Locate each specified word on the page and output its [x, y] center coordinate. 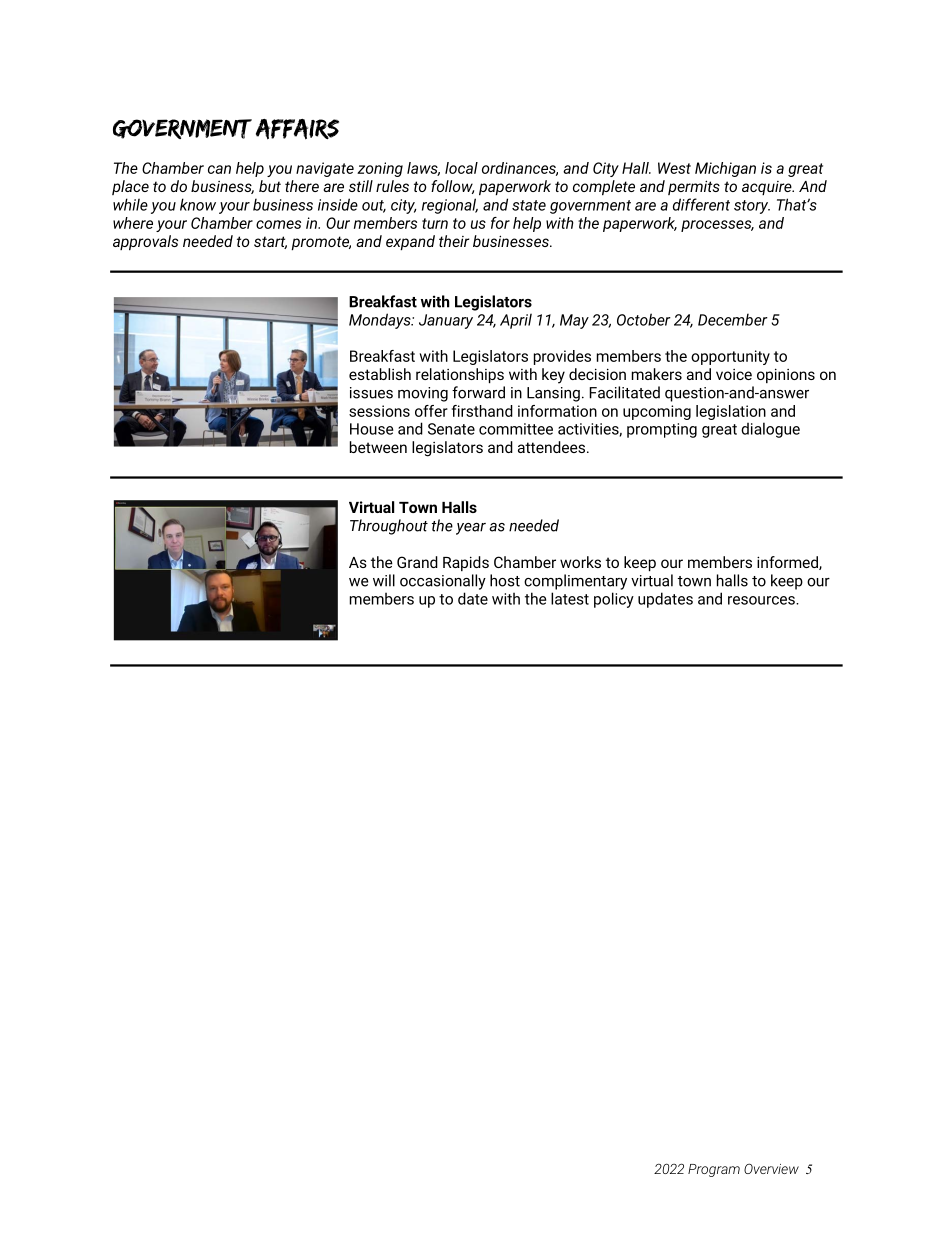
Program [714, 1170]
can [219, 169]
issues [371, 393]
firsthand [482, 411]
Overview [771, 1168]
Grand [417, 562]
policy [614, 600]
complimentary [575, 582]
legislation [731, 412]
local [461, 168]
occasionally [443, 582]
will [384, 580]
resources [762, 600]
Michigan [725, 169]
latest [570, 598]
